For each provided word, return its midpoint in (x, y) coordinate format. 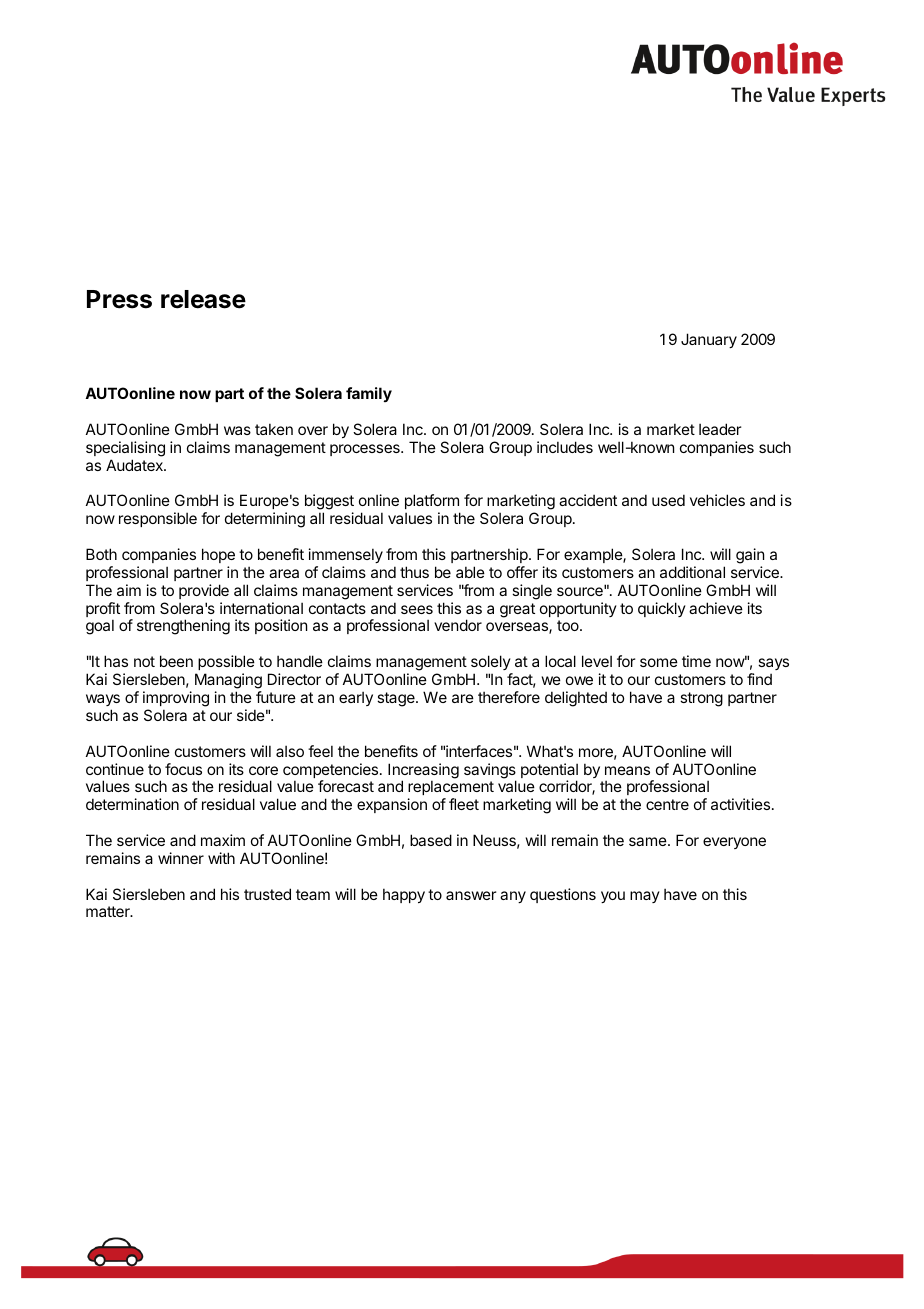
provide (204, 591)
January (709, 340)
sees (417, 609)
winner (181, 858)
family (369, 394)
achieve (716, 608)
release (203, 299)
